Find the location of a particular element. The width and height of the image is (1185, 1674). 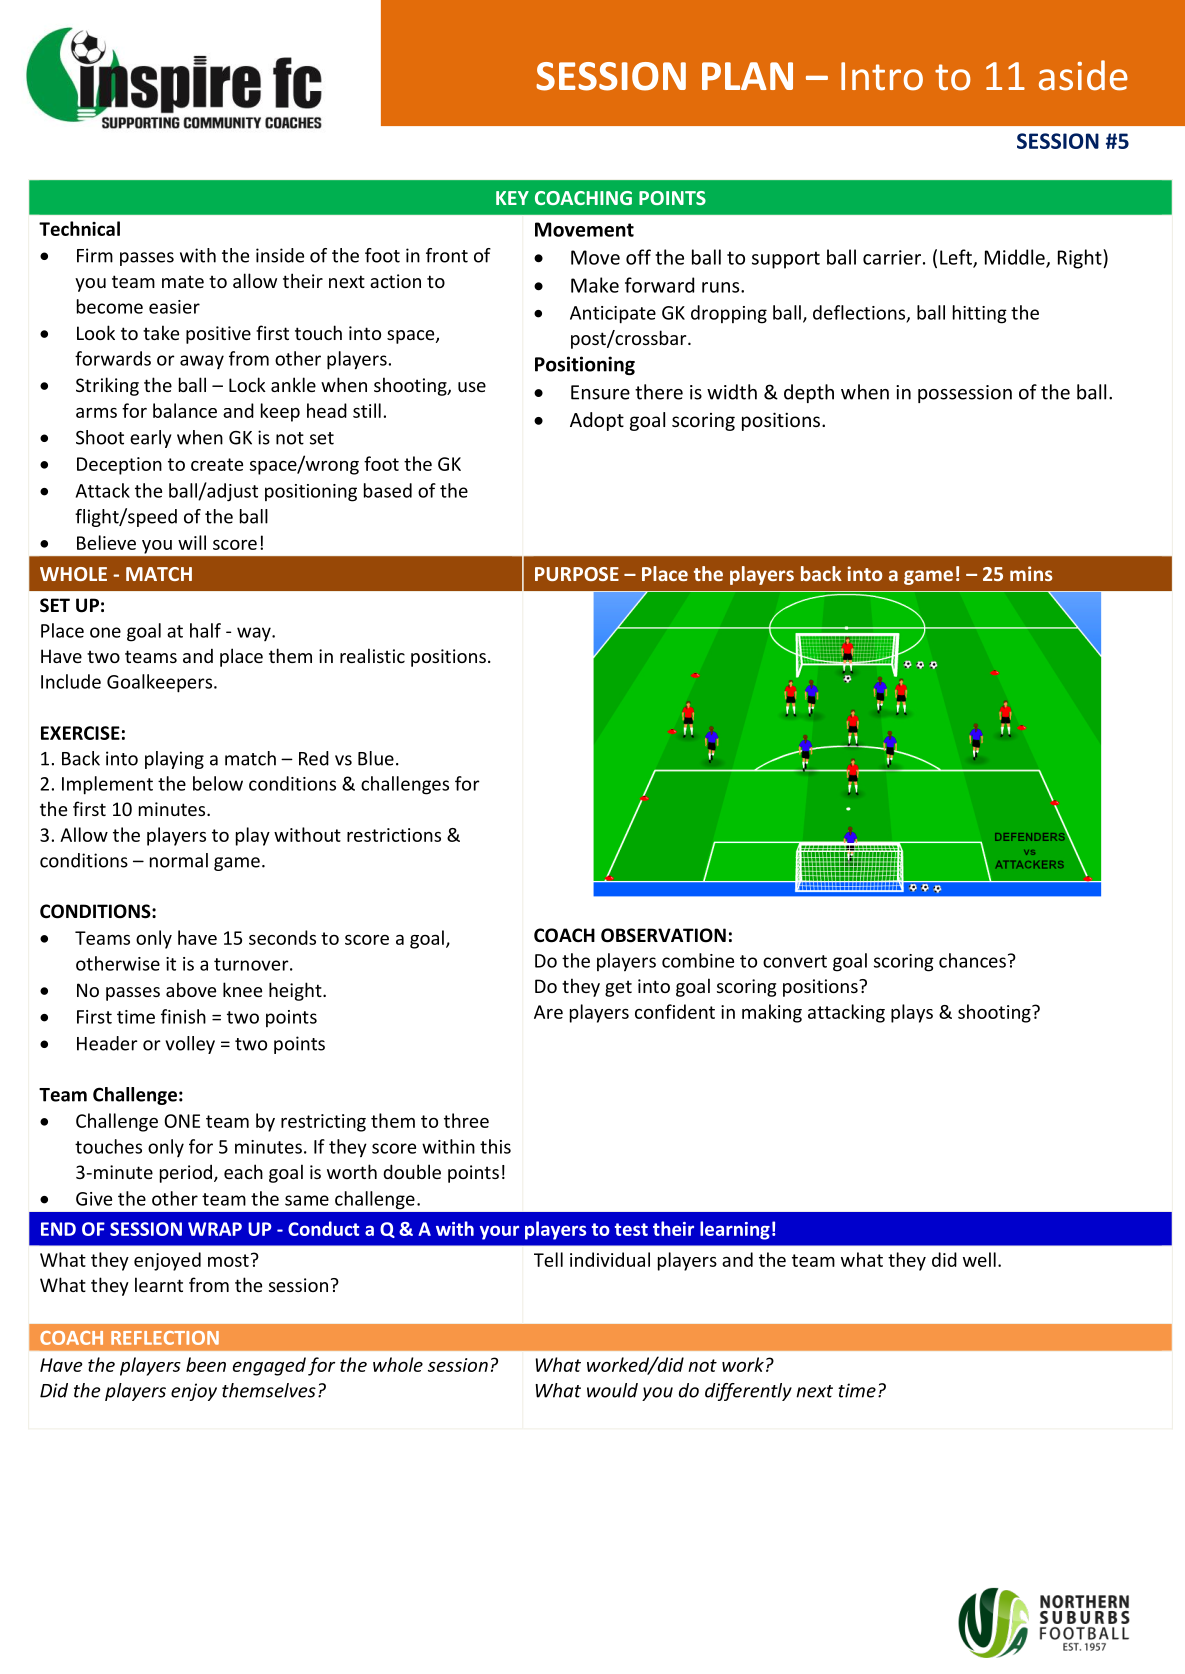

REFLECTION is located at coordinates (165, 1338).
